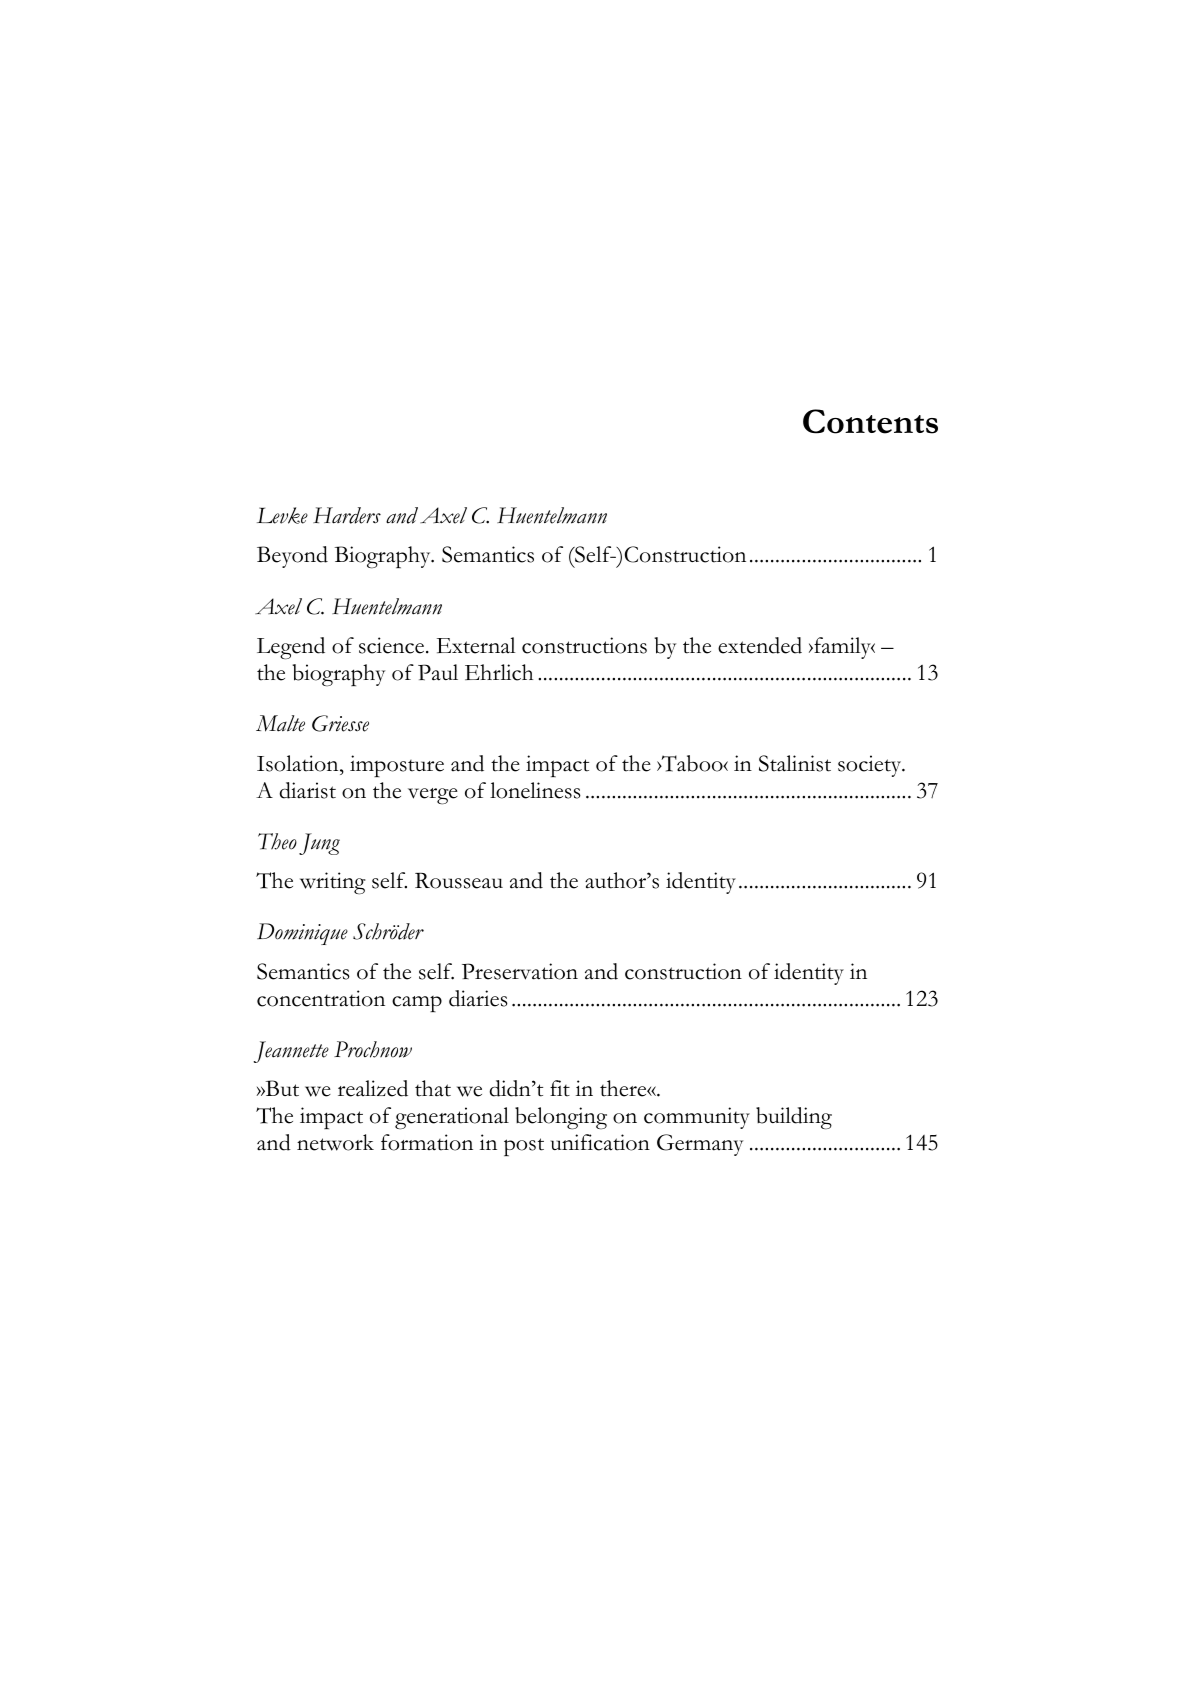 This image has height=1692, width=1196. What do you see at coordinates (459, 881) in the image?
I see `Rousseau` at bounding box center [459, 881].
